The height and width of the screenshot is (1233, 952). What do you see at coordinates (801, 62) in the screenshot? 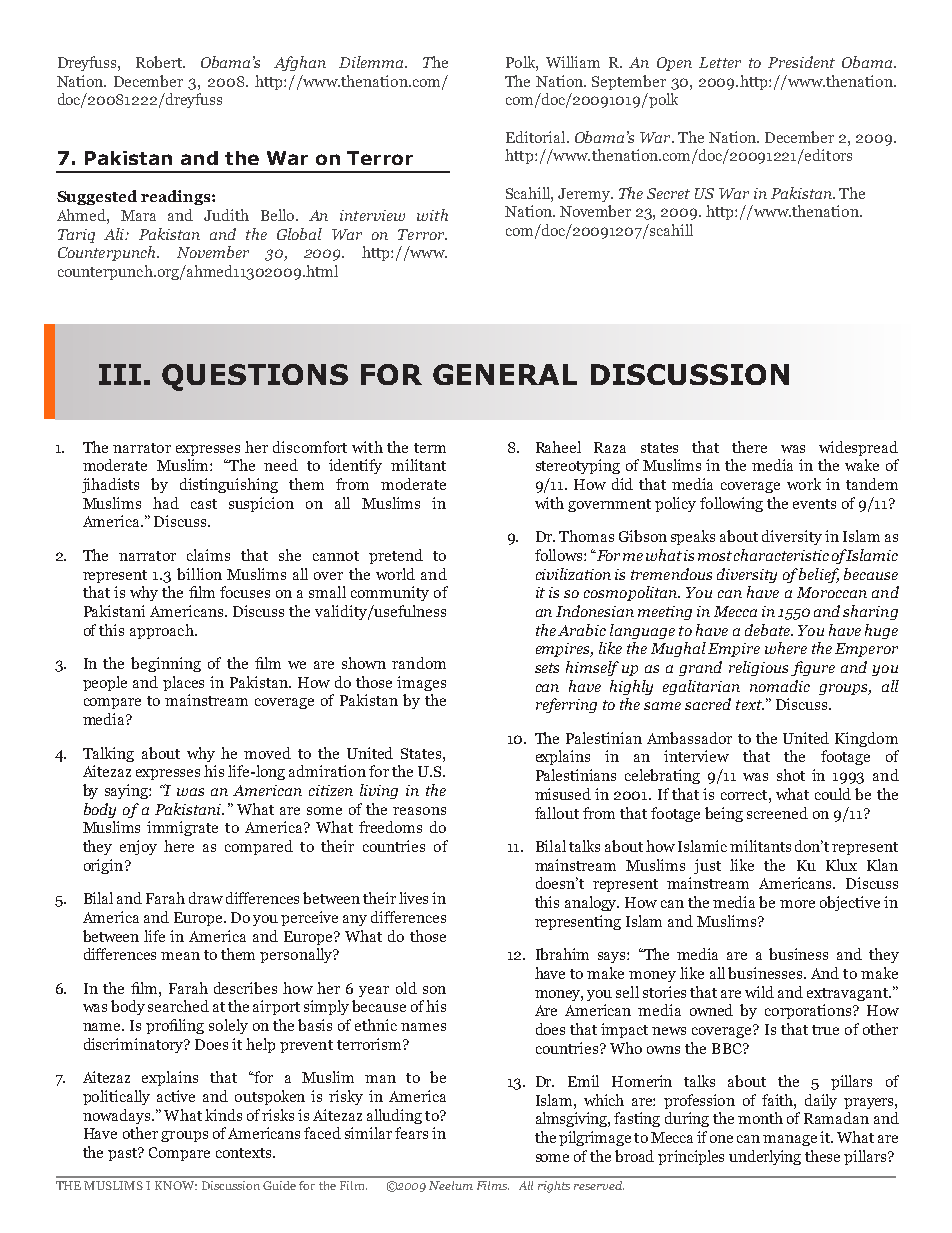
I see `President` at bounding box center [801, 62].
